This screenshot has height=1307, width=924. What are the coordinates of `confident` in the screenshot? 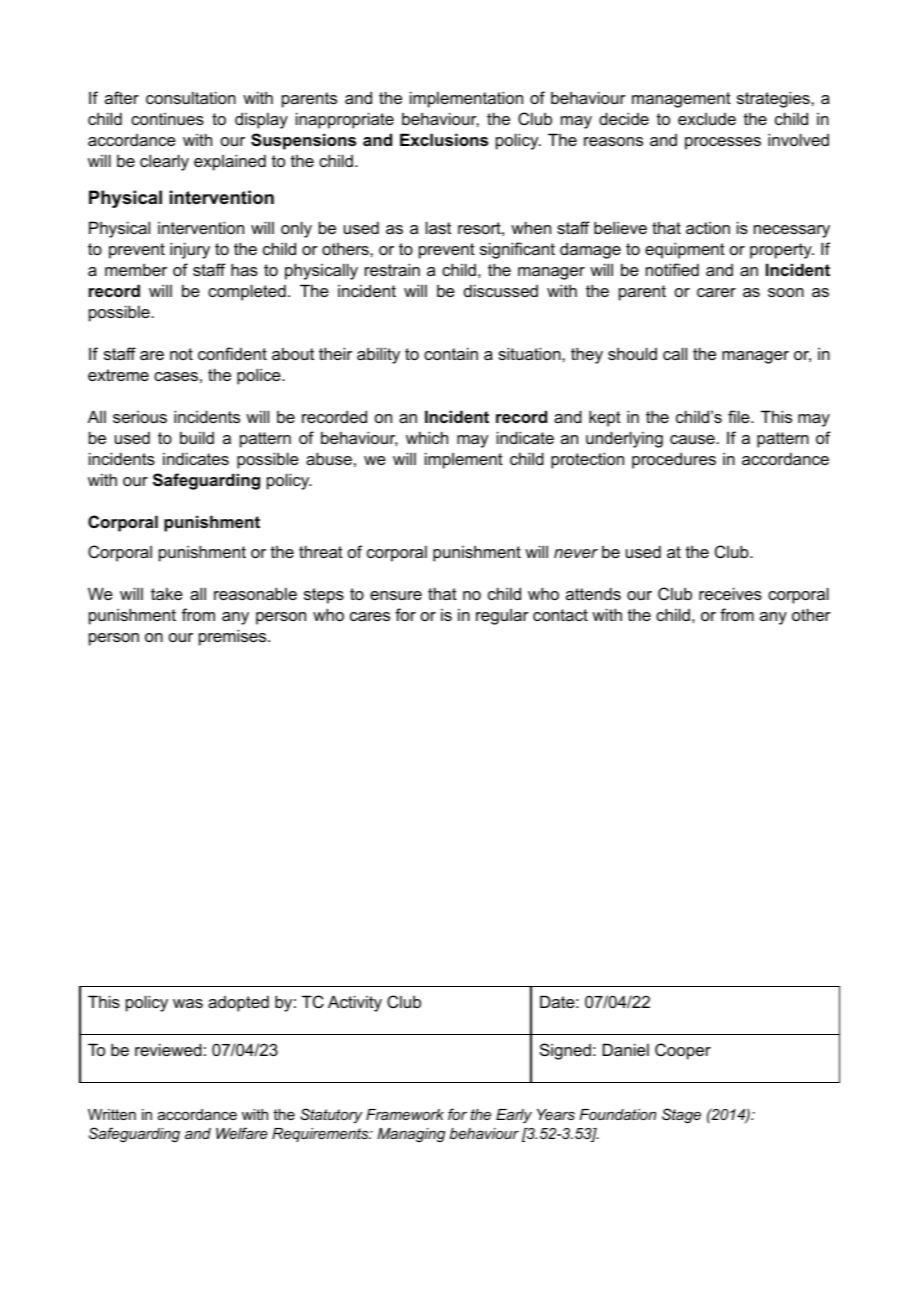 It's located at (232, 353).
